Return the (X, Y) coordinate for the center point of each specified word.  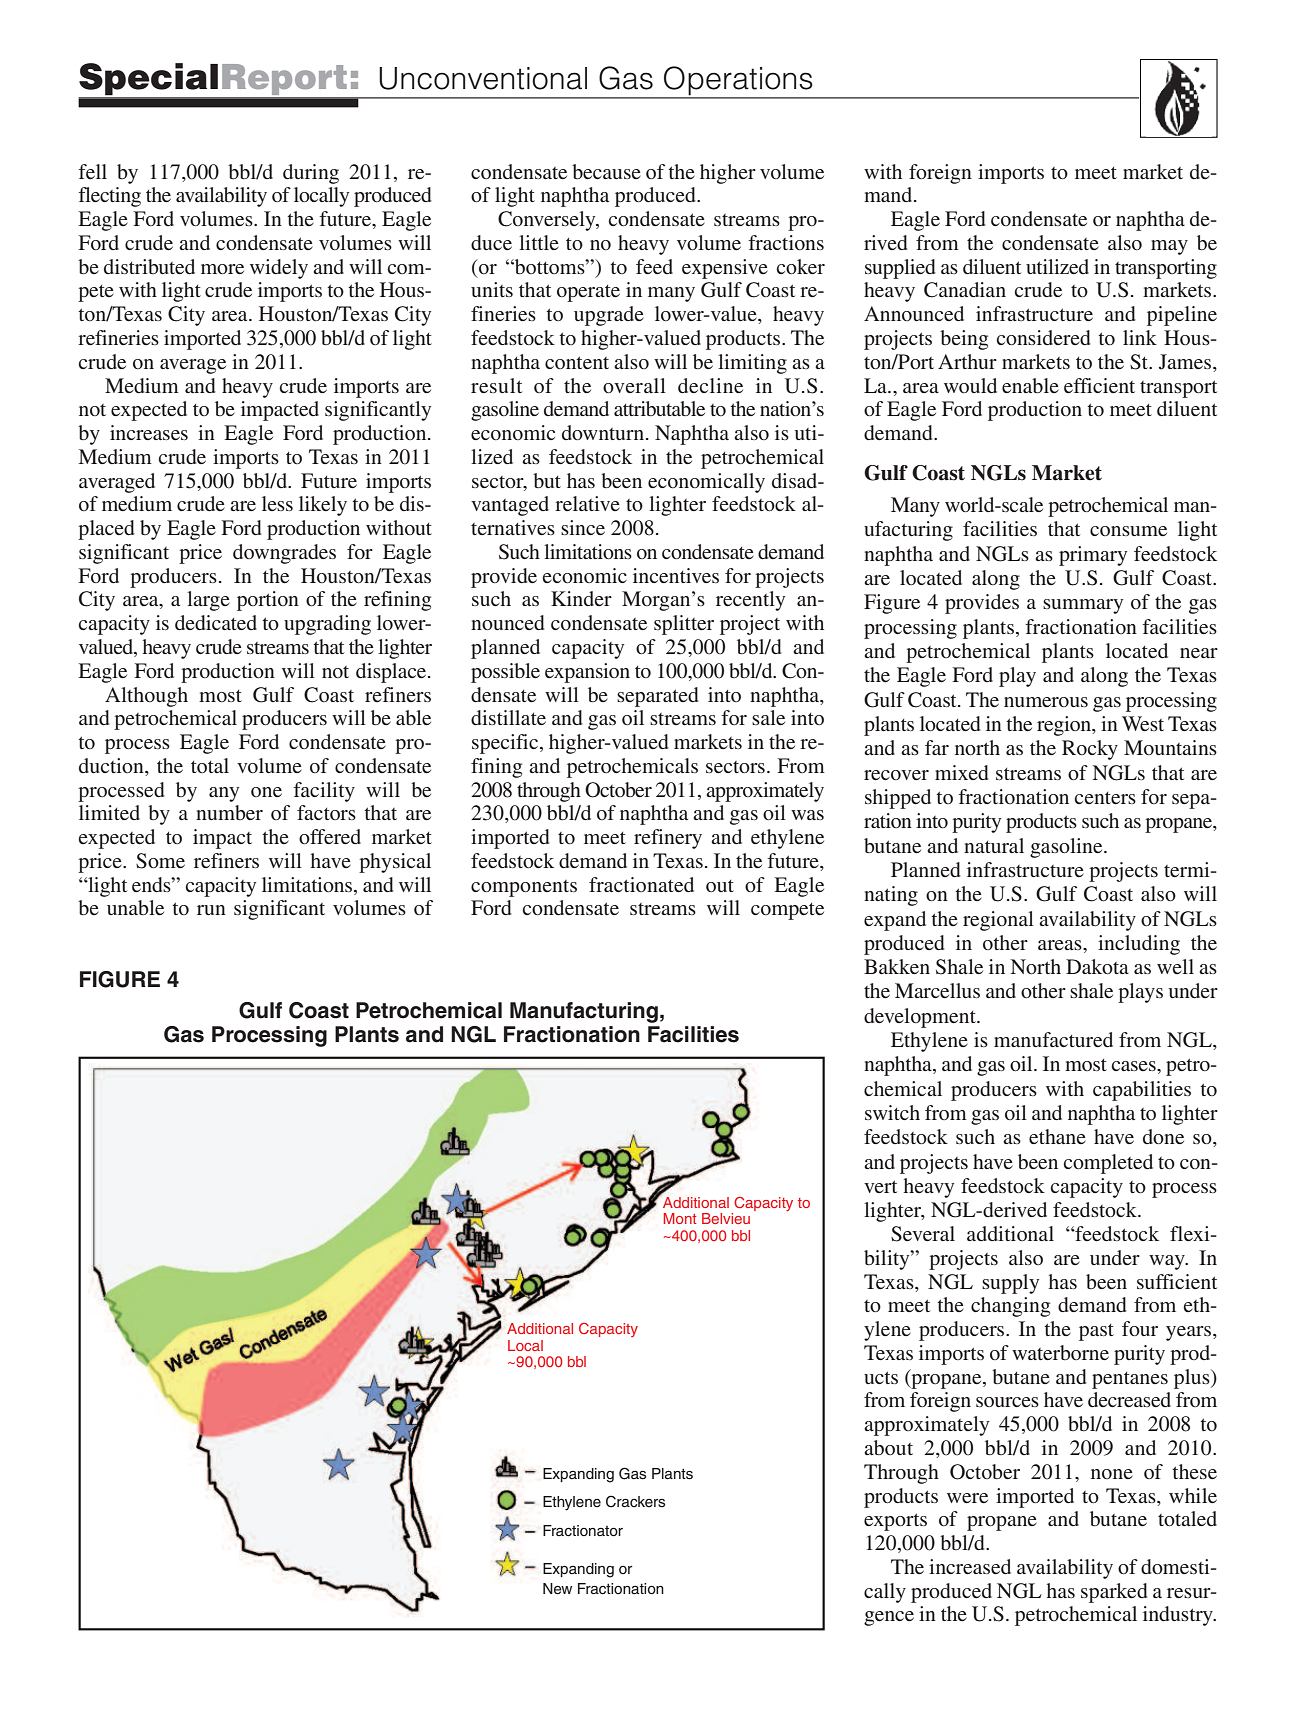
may (1169, 247)
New (557, 1589)
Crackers (635, 1501)
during (311, 174)
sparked (1114, 1593)
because (606, 171)
